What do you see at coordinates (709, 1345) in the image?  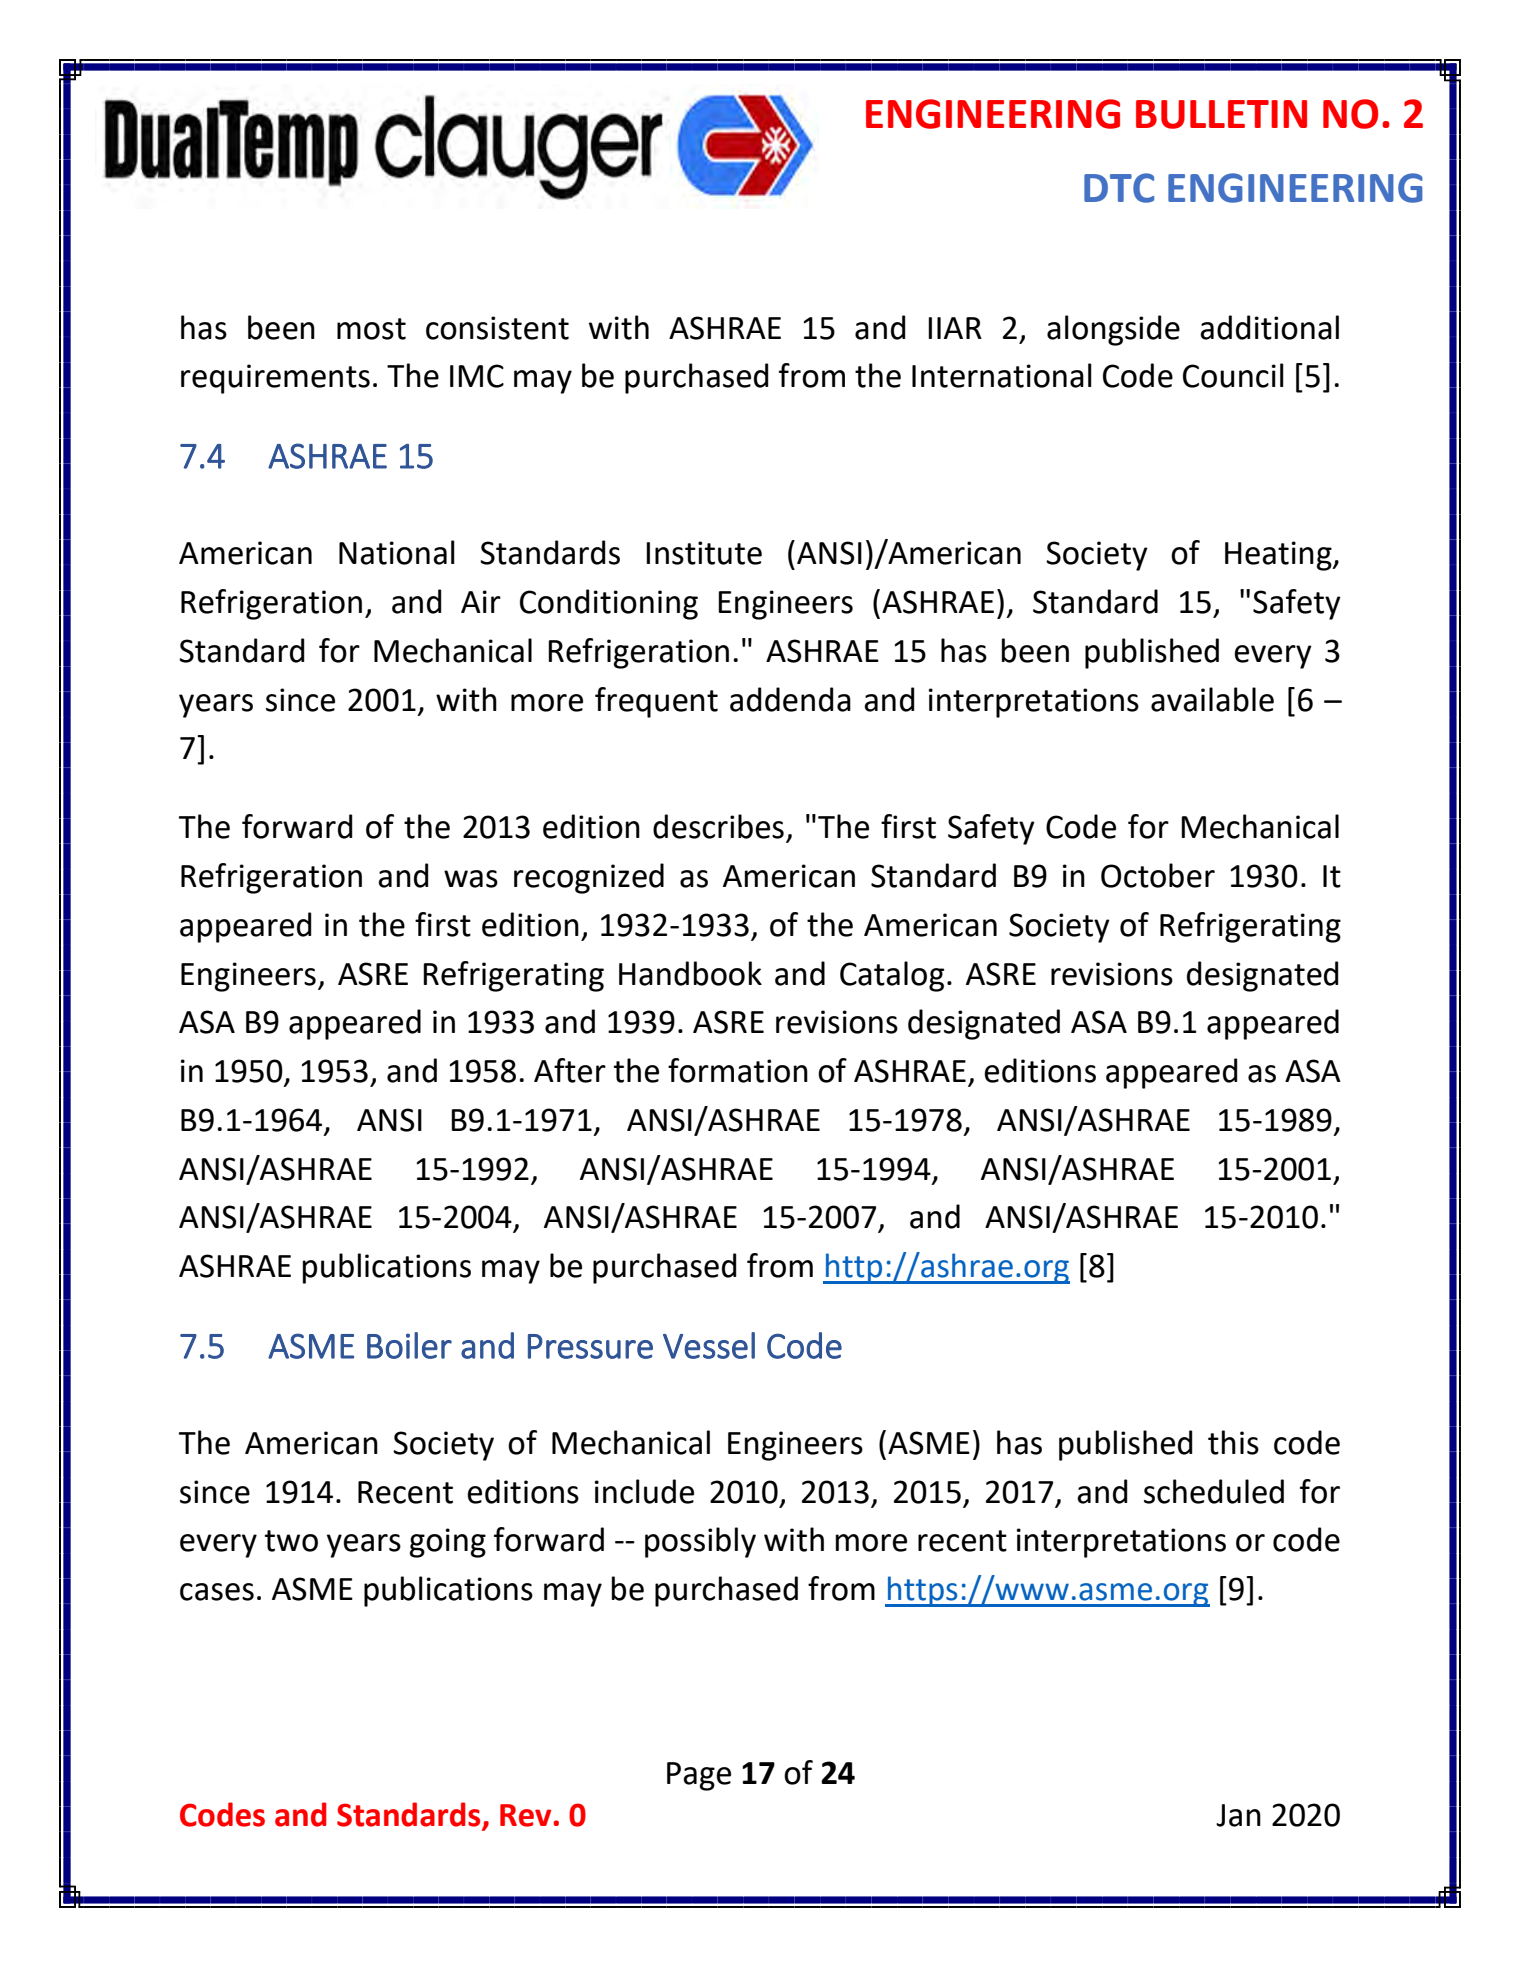 I see `Vessel` at bounding box center [709, 1345].
